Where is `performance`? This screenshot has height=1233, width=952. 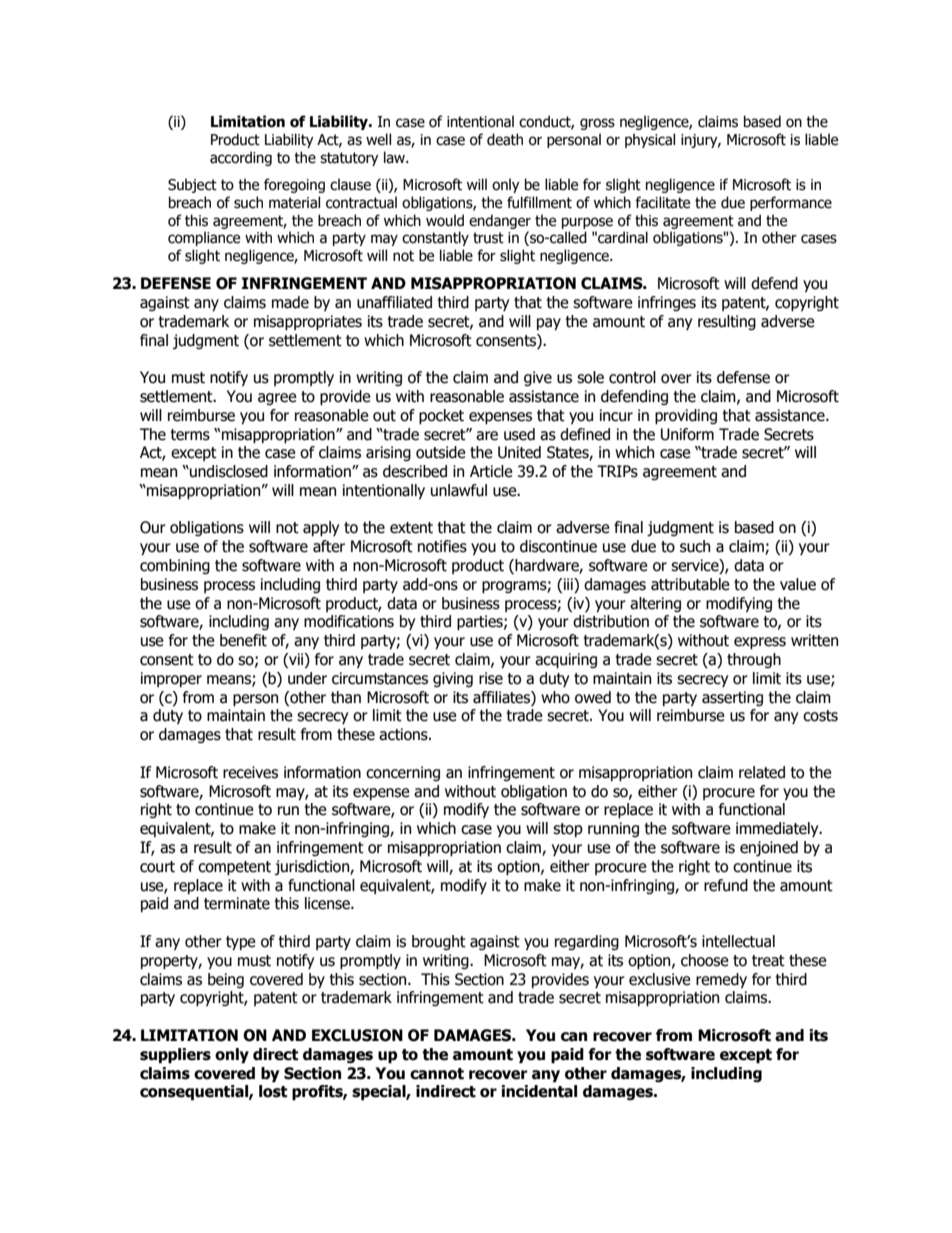
performance is located at coordinates (791, 203).
